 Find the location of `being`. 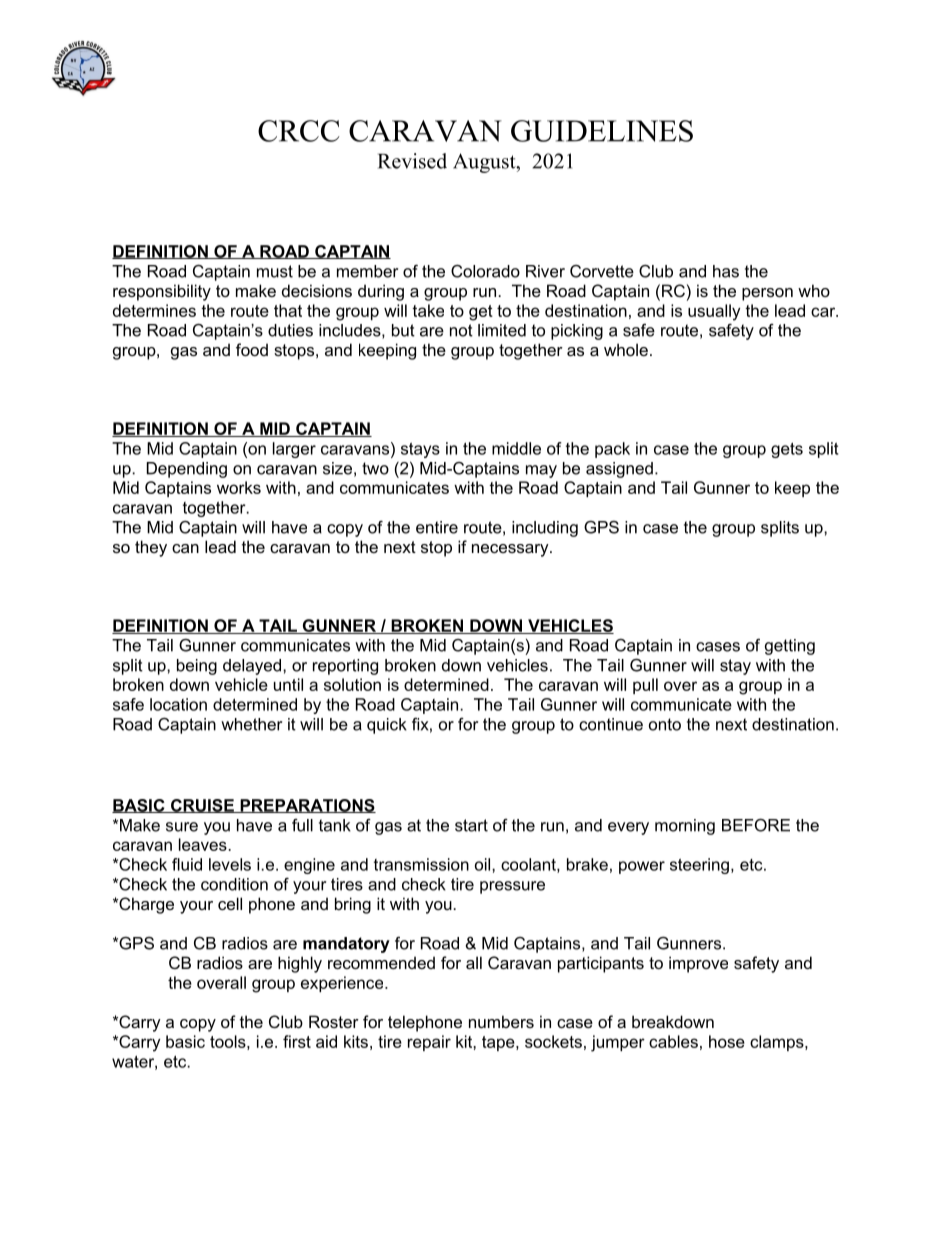

being is located at coordinates (197, 667).
